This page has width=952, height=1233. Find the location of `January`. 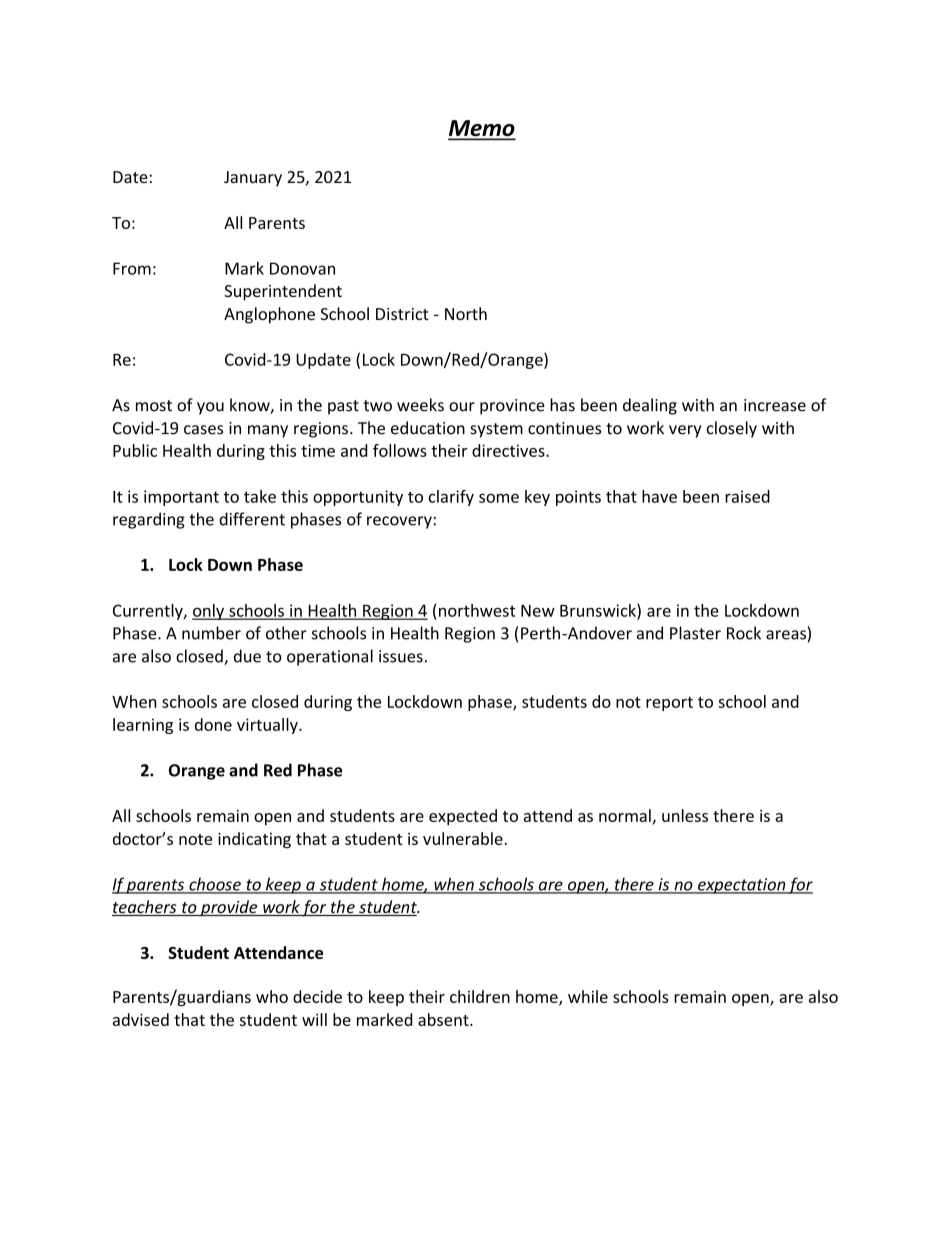

January is located at coordinates (253, 179).
